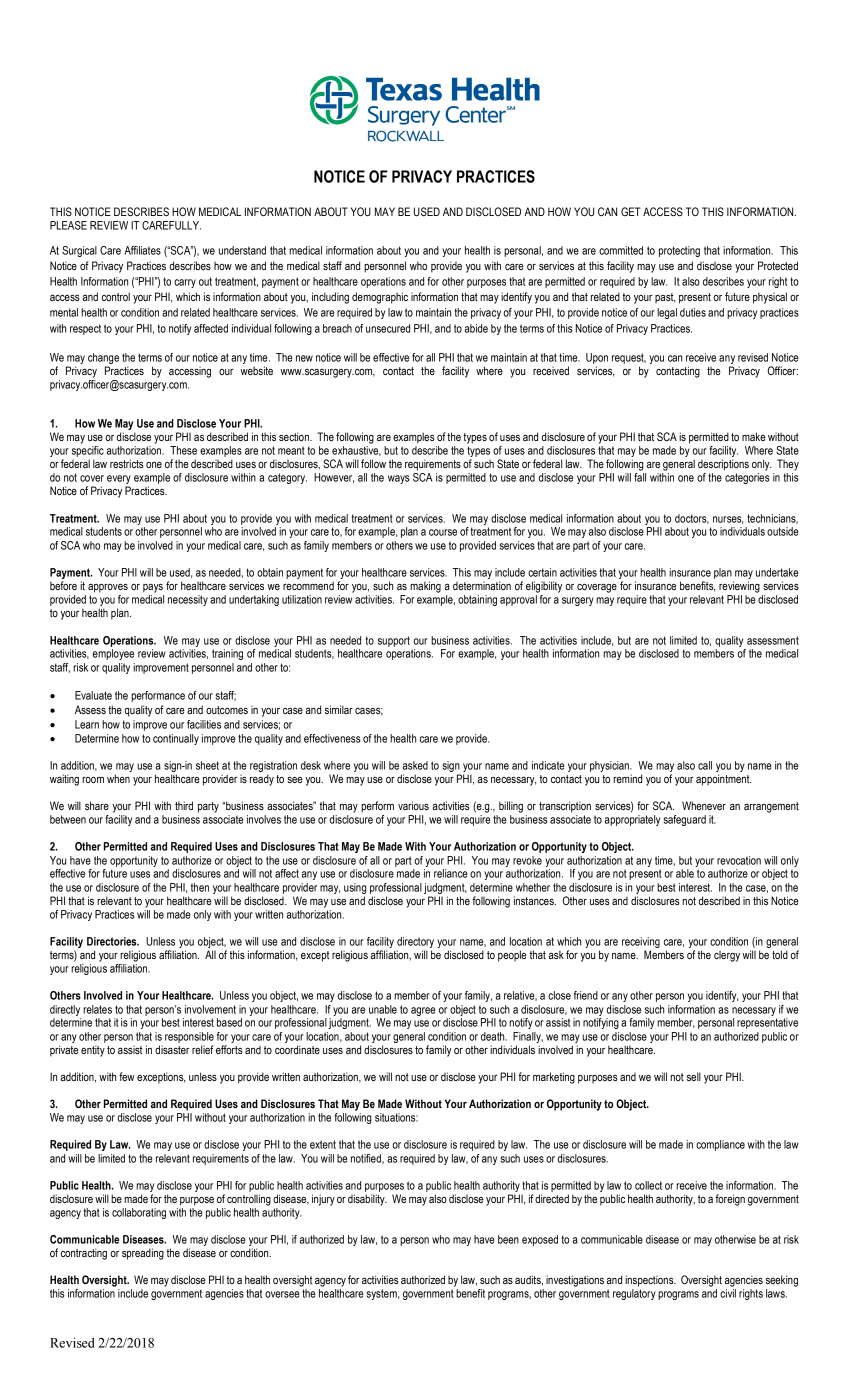 The width and height of the page is (849, 1400). Describe the element at coordinates (143, 1254) in the page. I see `spreading` at that location.
